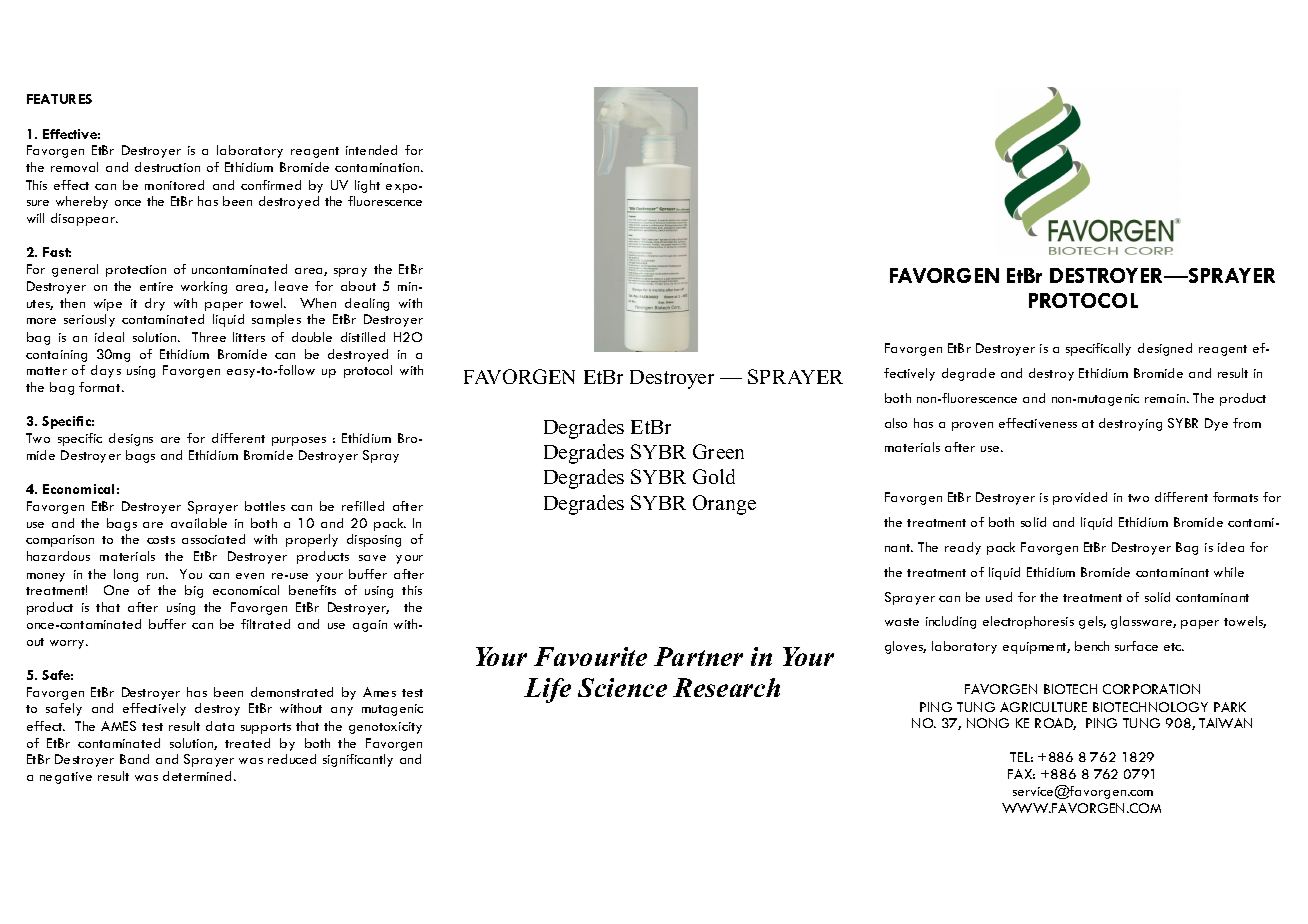  I want to click on Science, so click(622, 687).
